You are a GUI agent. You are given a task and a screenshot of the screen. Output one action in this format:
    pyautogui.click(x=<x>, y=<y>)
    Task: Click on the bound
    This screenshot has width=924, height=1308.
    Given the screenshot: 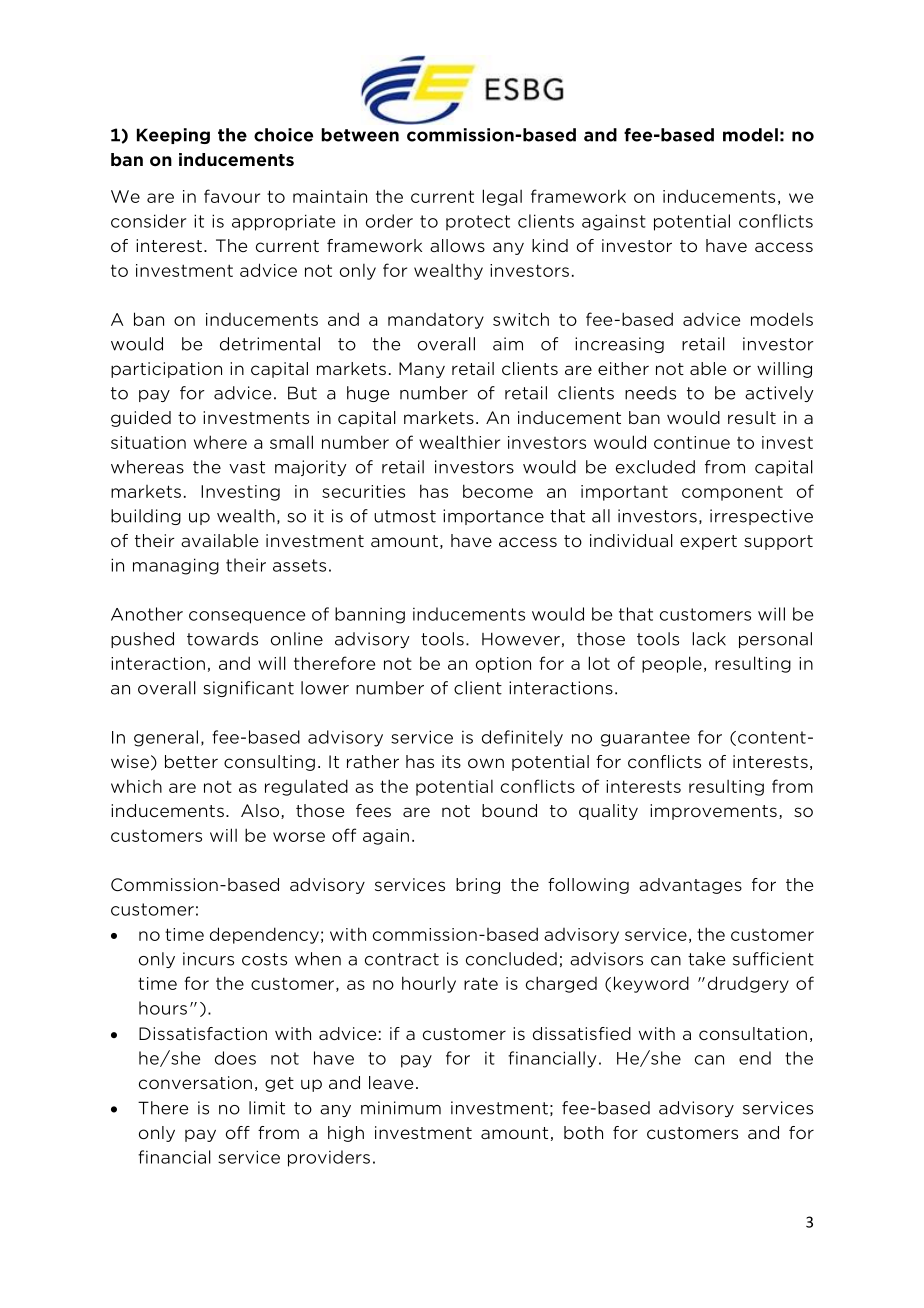 What is the action you would take?
    pyautogui.click(x=509, y=810)
